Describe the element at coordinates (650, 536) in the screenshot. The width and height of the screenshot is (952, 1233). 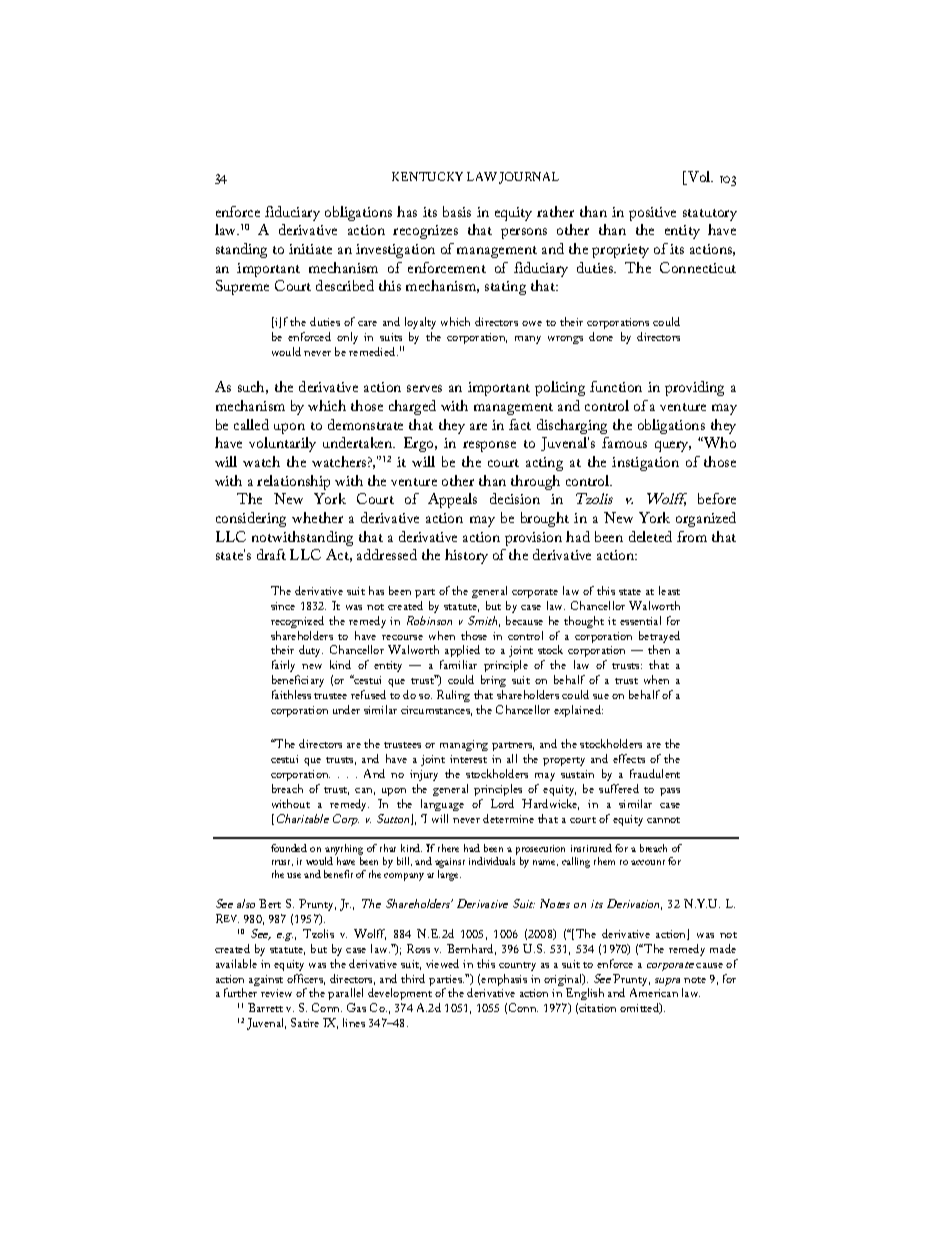
I see `deleted` at that location.
